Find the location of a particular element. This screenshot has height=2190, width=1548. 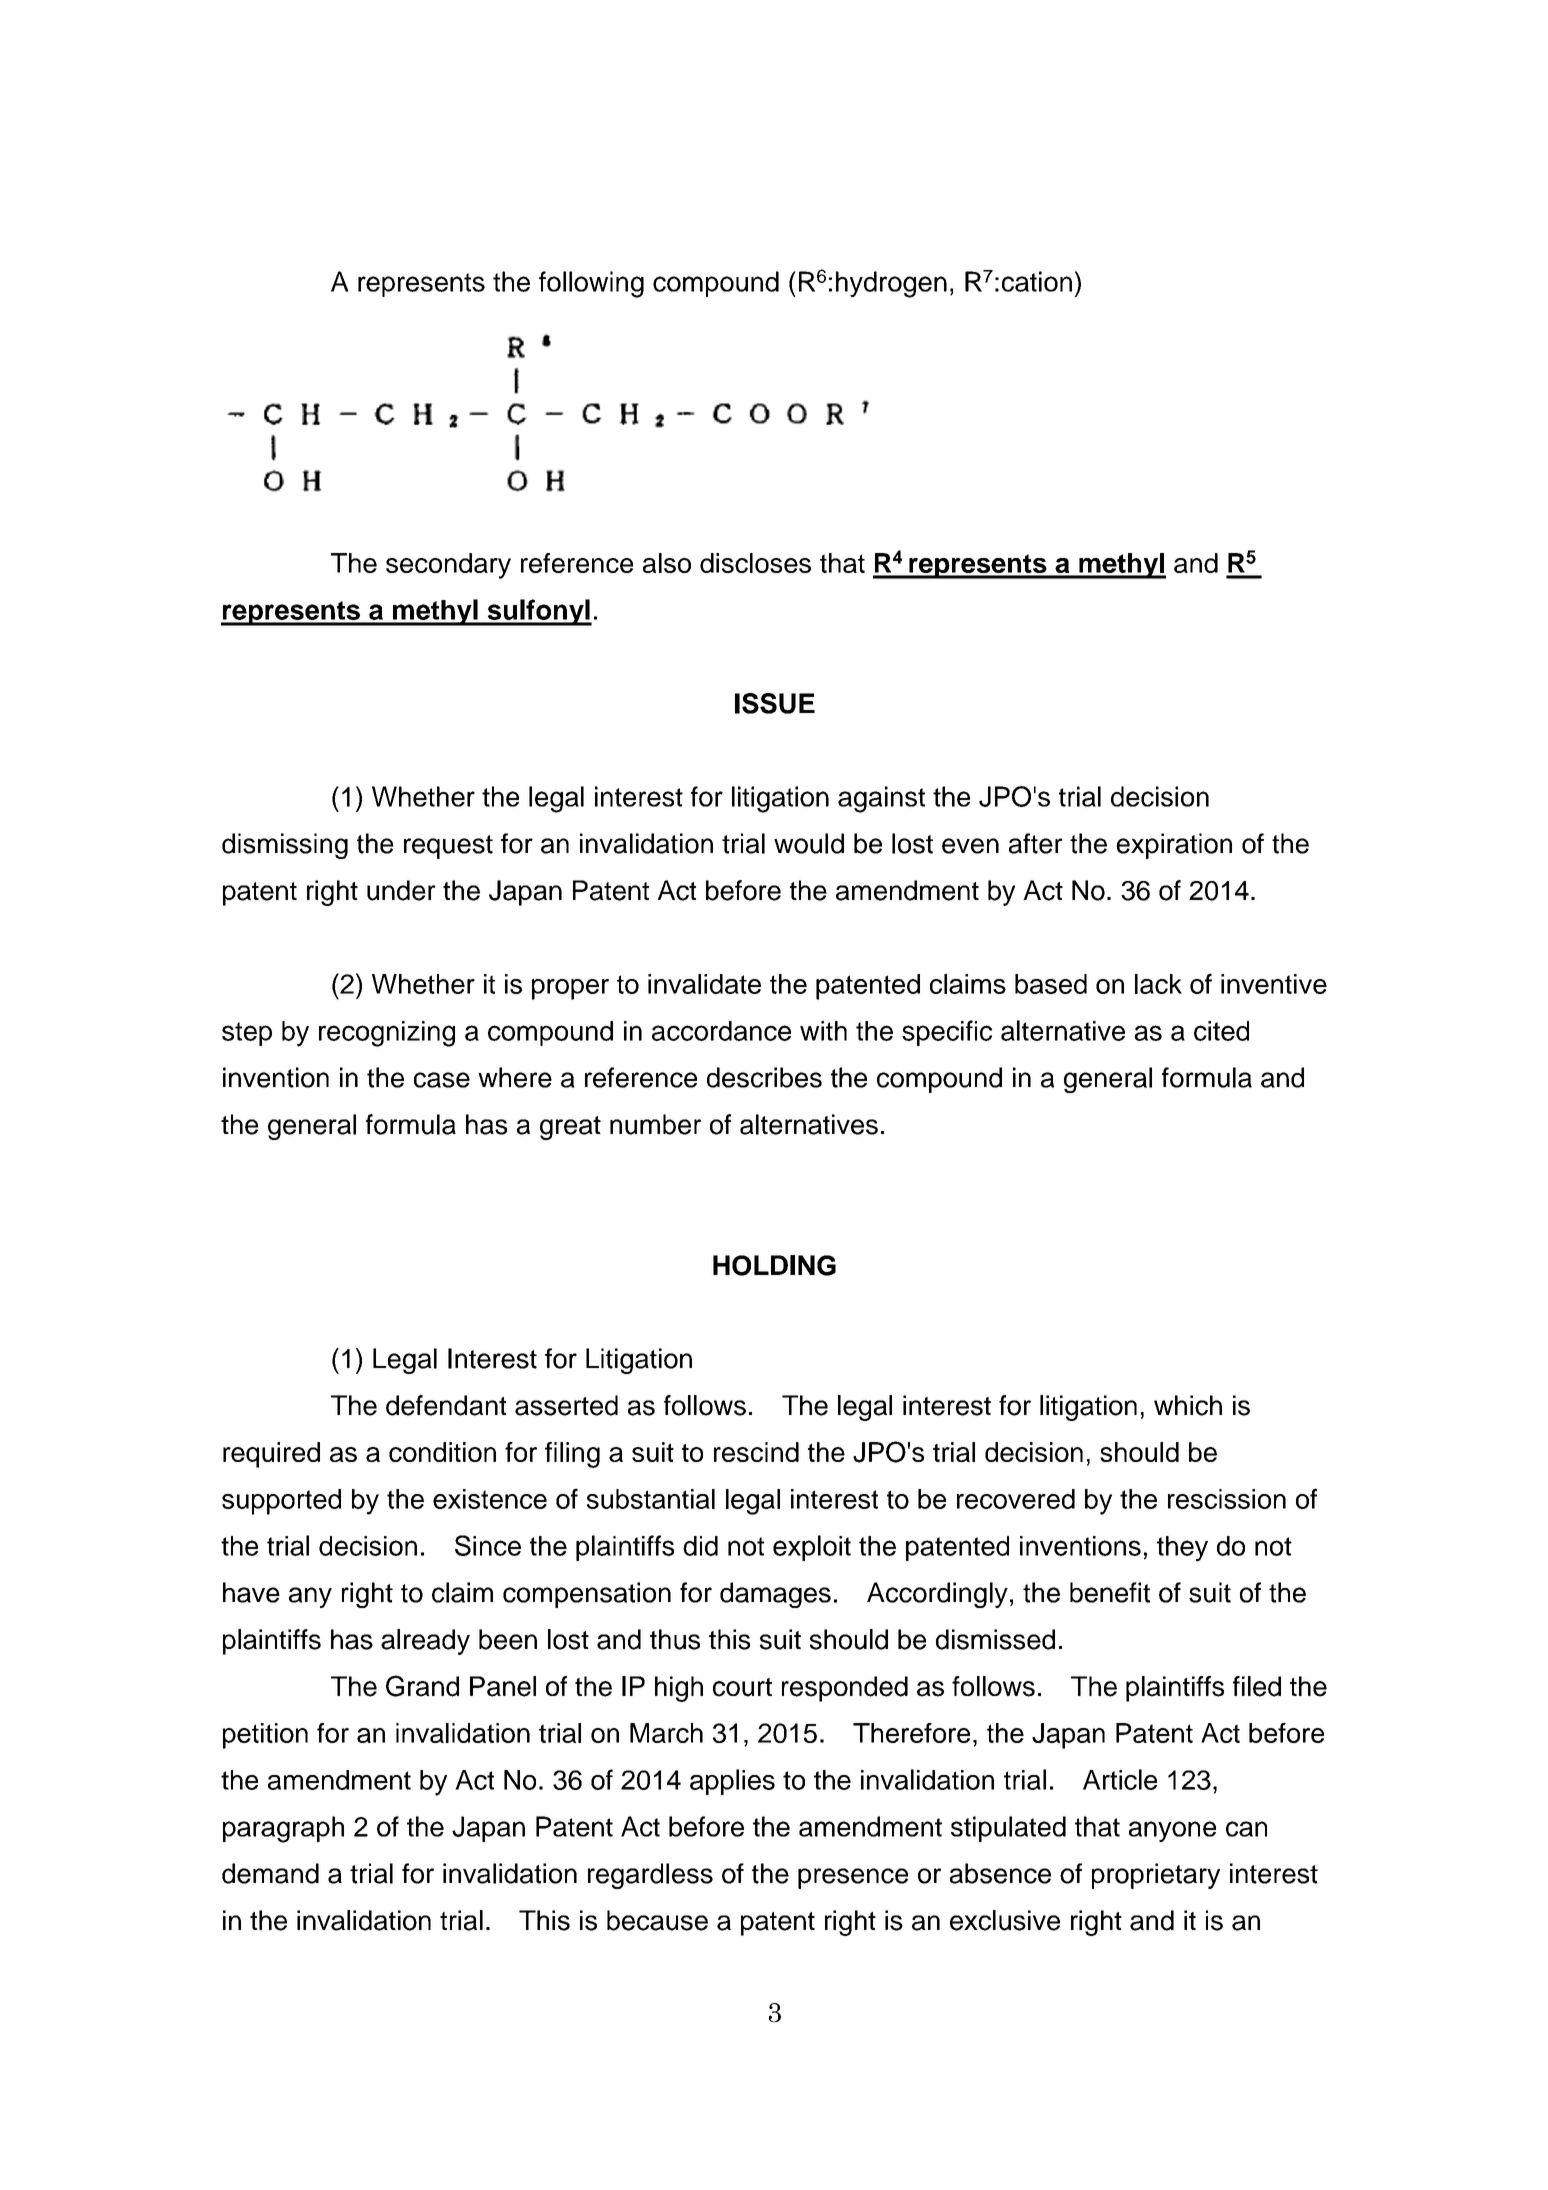

presence is located at coordinates (853, 1878).
